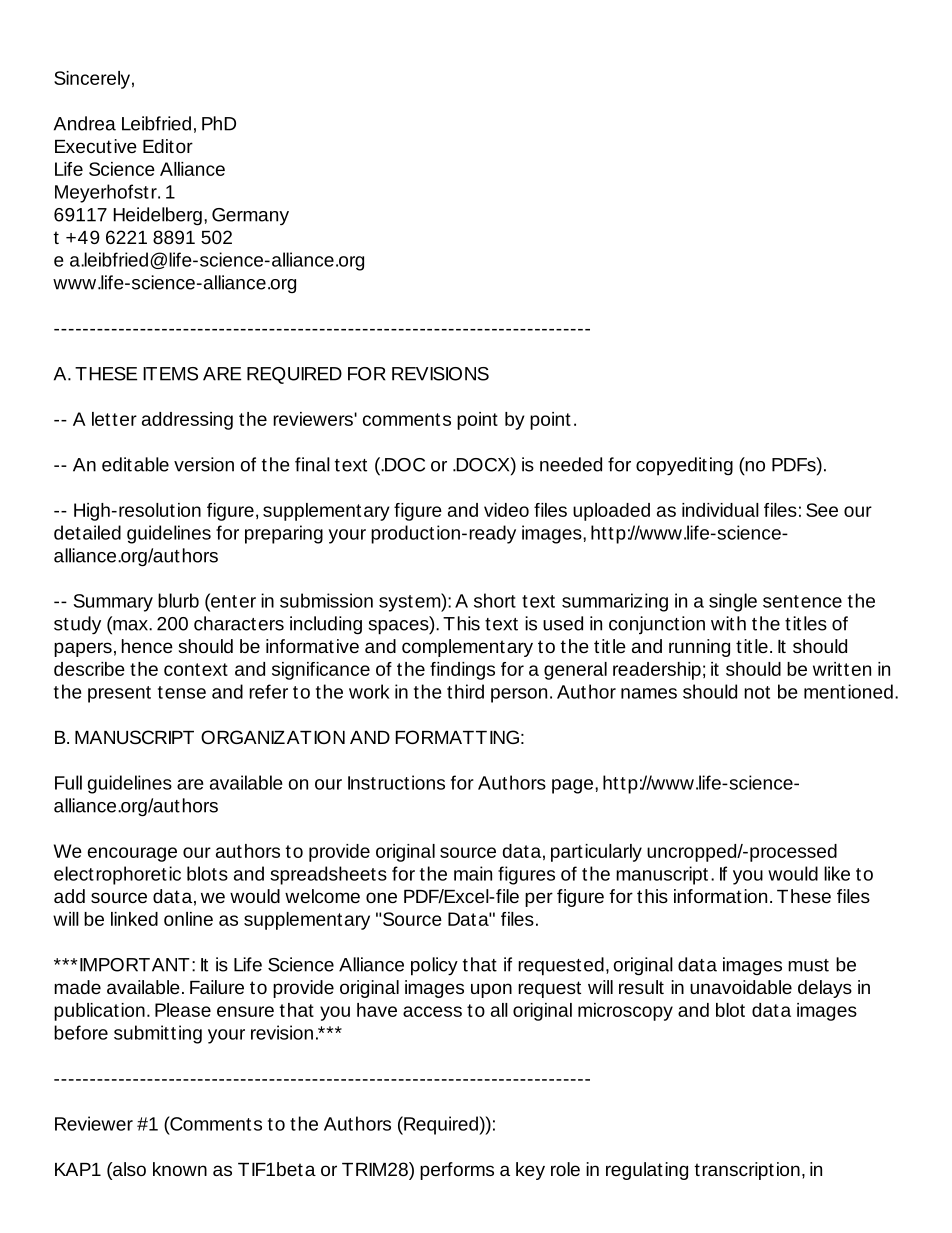 Image resolution: width=952 pixels, height=1233 pixels. What do you see at coordinates (168, 146) in the page?
I see `Editor` at bounding box center [168, 146].
